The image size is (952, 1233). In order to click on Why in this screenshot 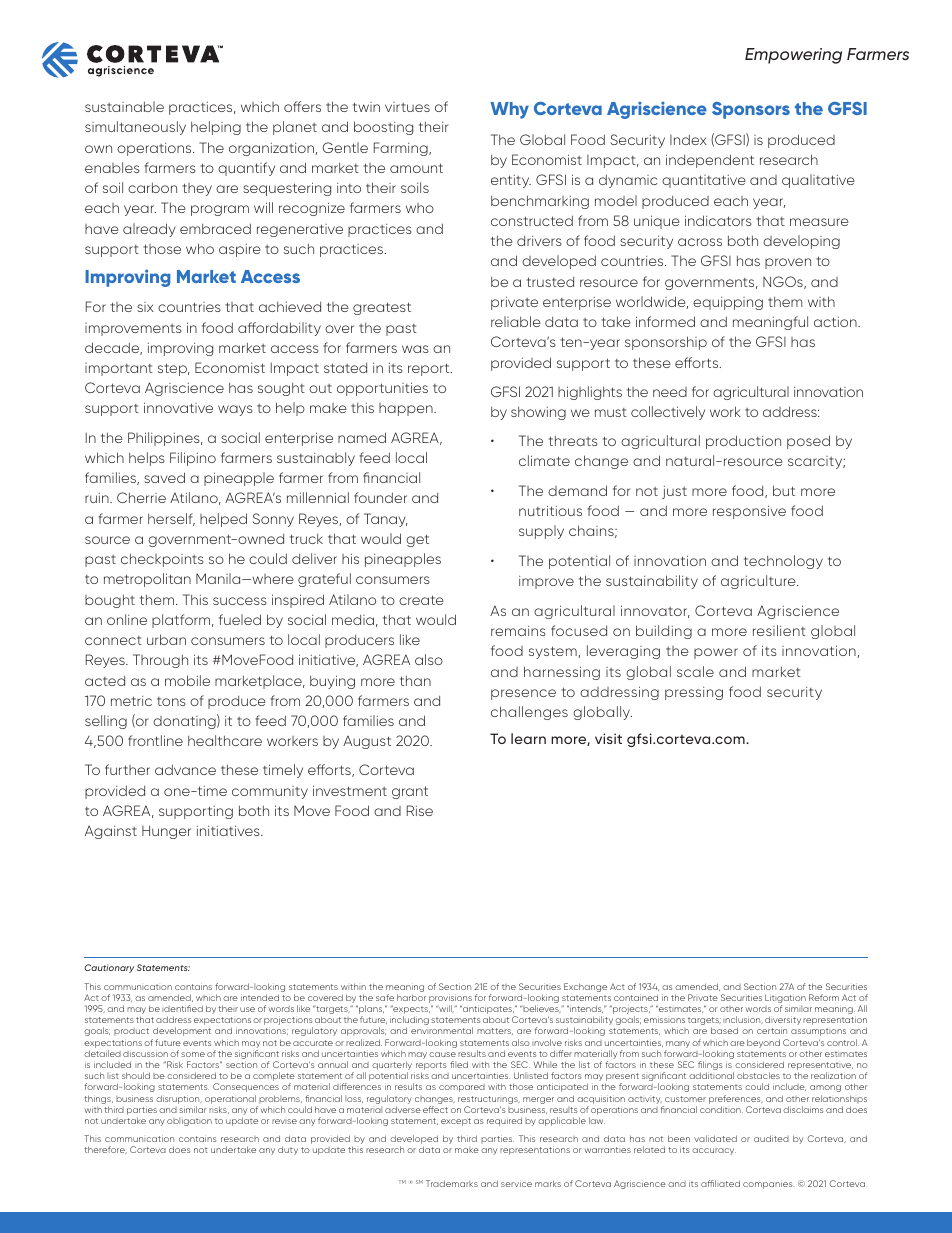, I will do `click(509, 110)`.
